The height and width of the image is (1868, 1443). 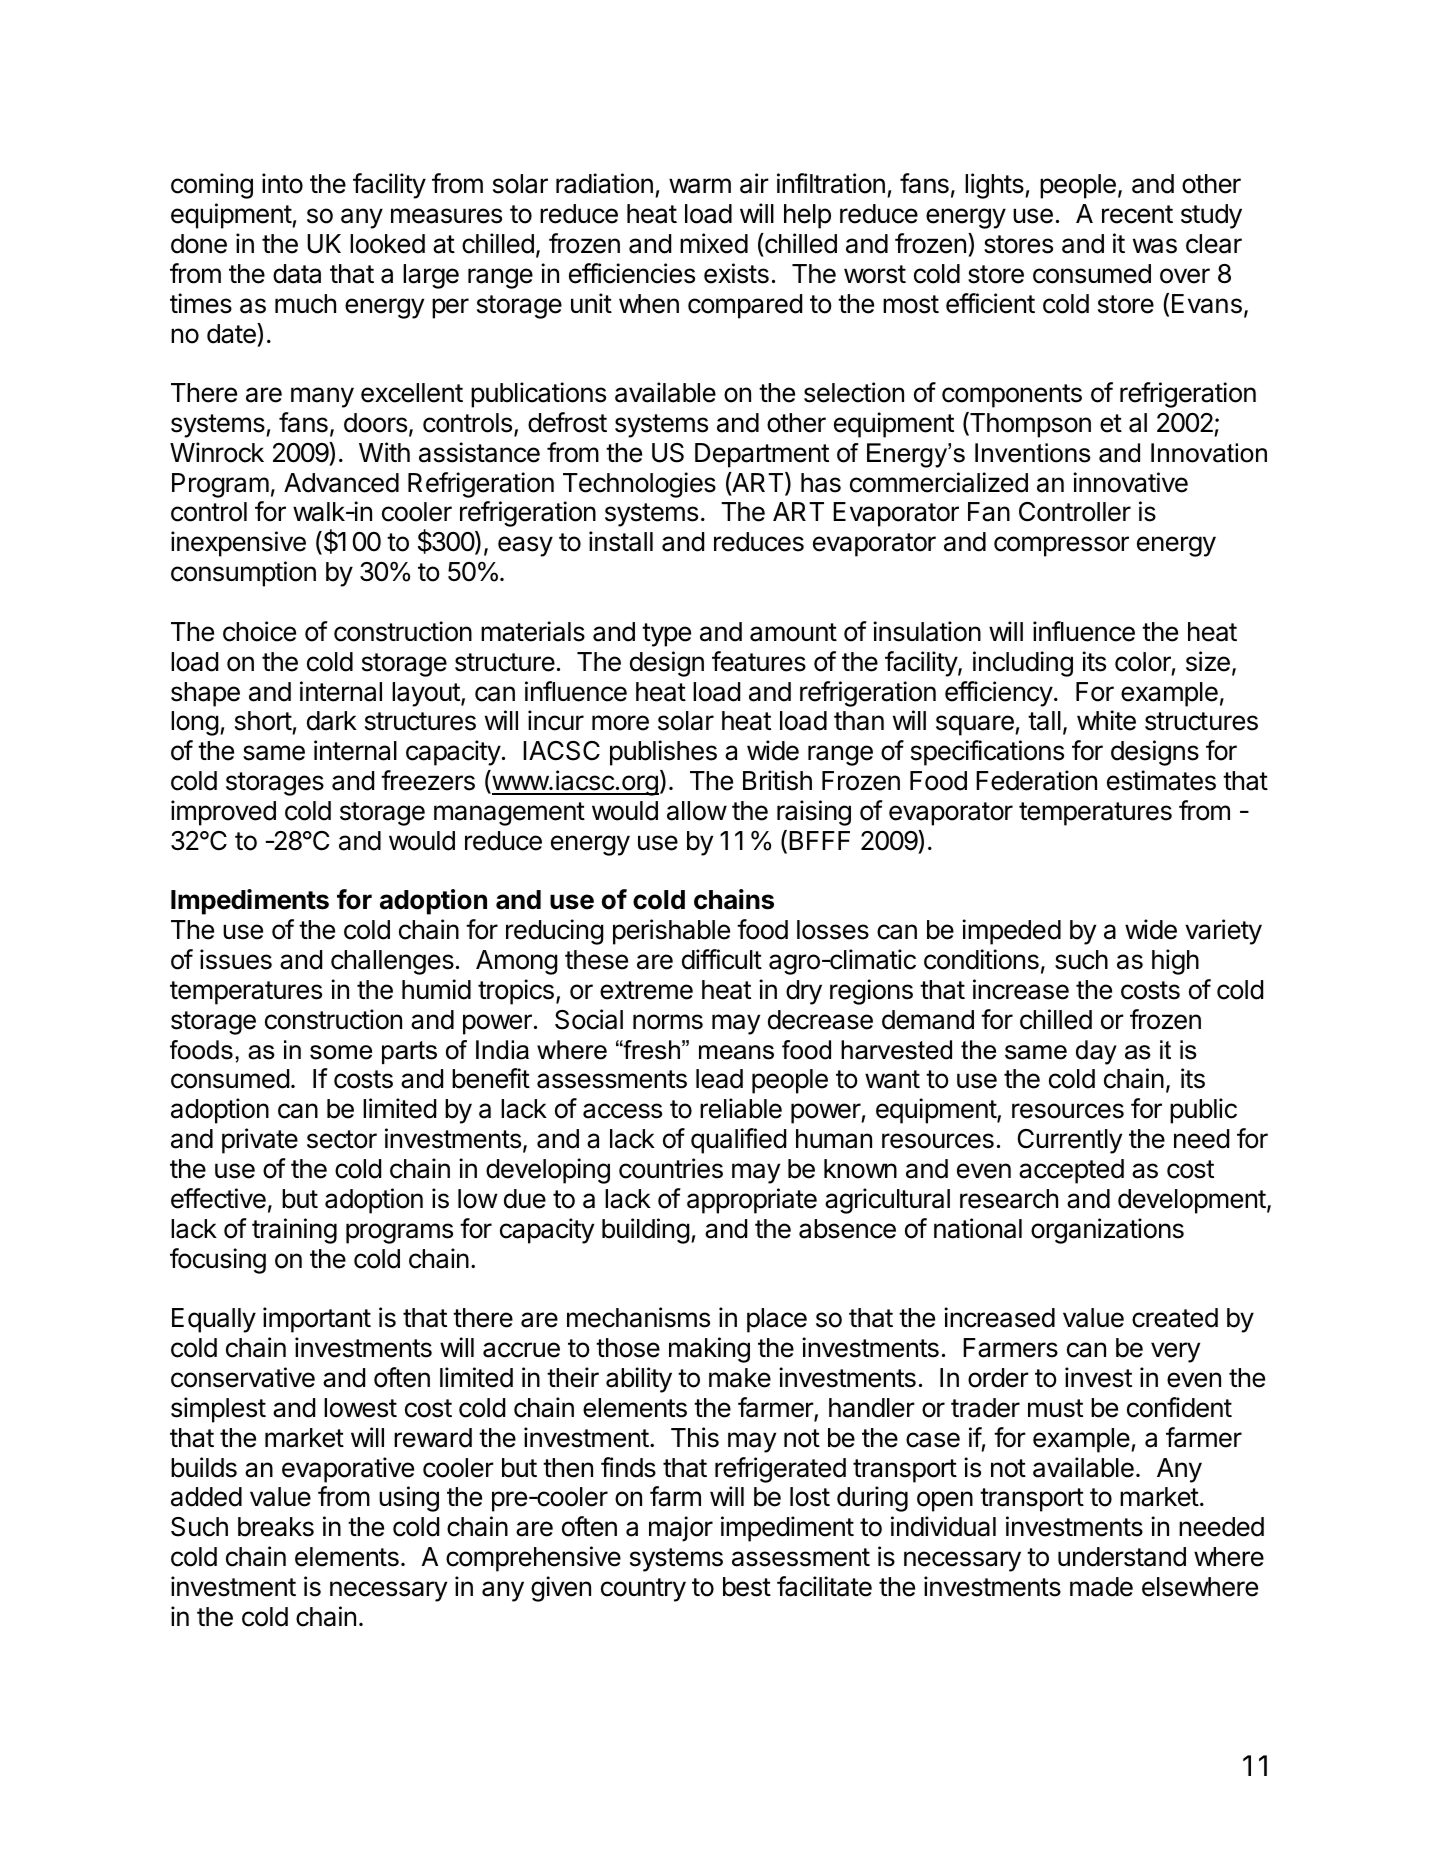 What do you see at coordinates (1107, 1231) in the image?
I see `organizations` at bounding box center [1107, 1231].
